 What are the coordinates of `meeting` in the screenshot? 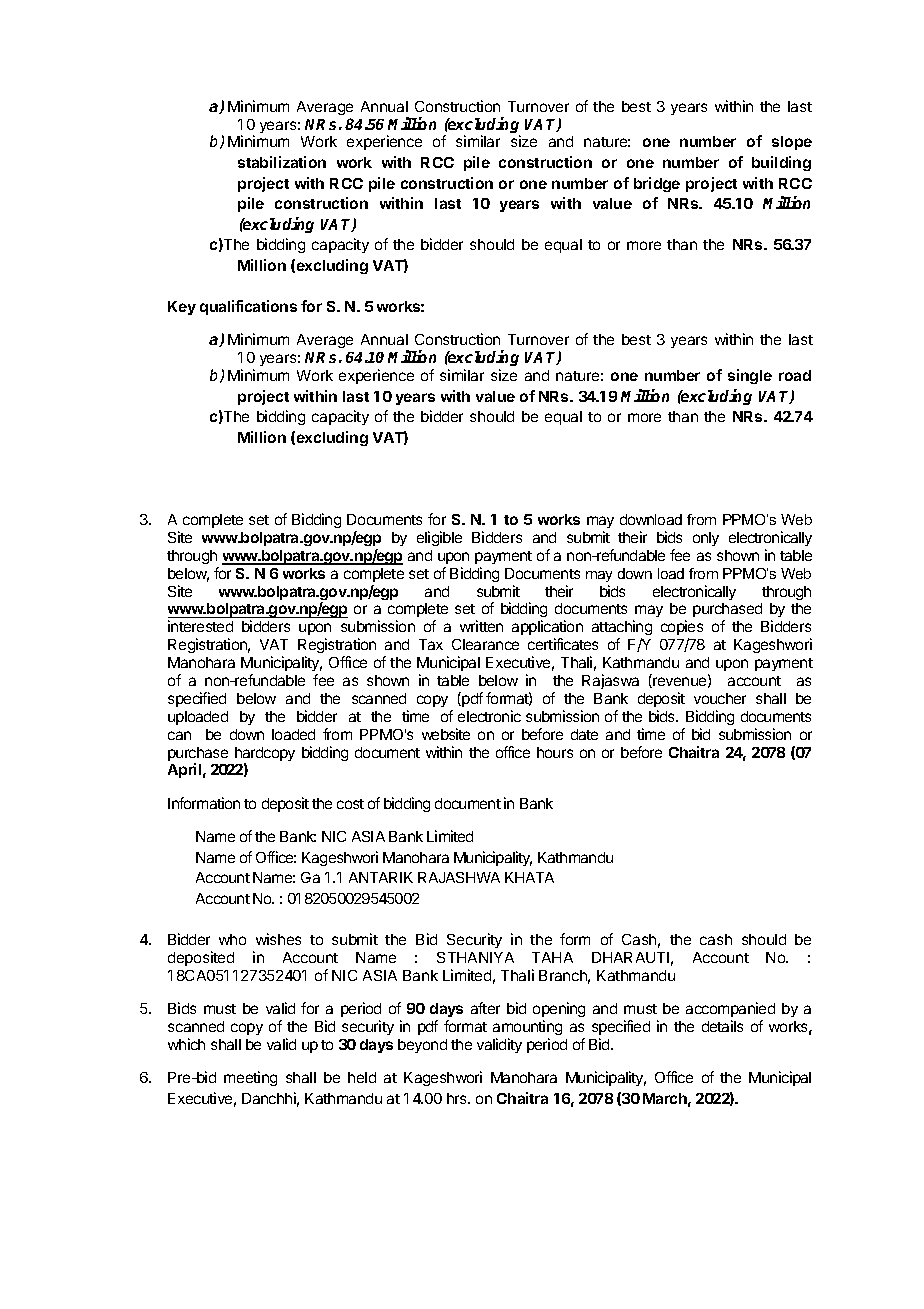 It's located at (250, 1078).
